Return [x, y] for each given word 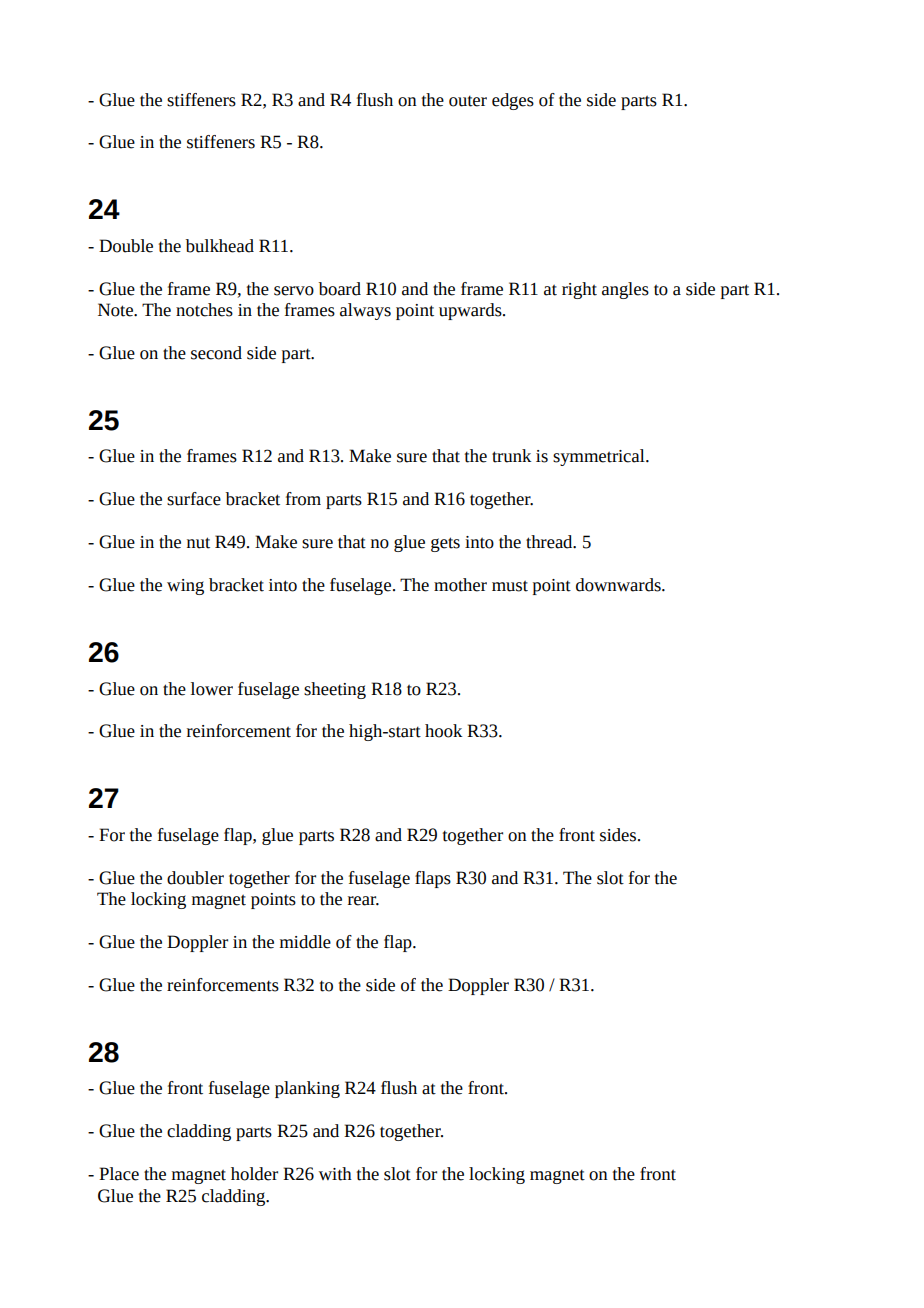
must [510, 586]
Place [119, 1174]
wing [185, 587]
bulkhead [220, 246]
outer [468, 101]
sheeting [335, 690]
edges [513, 101]
